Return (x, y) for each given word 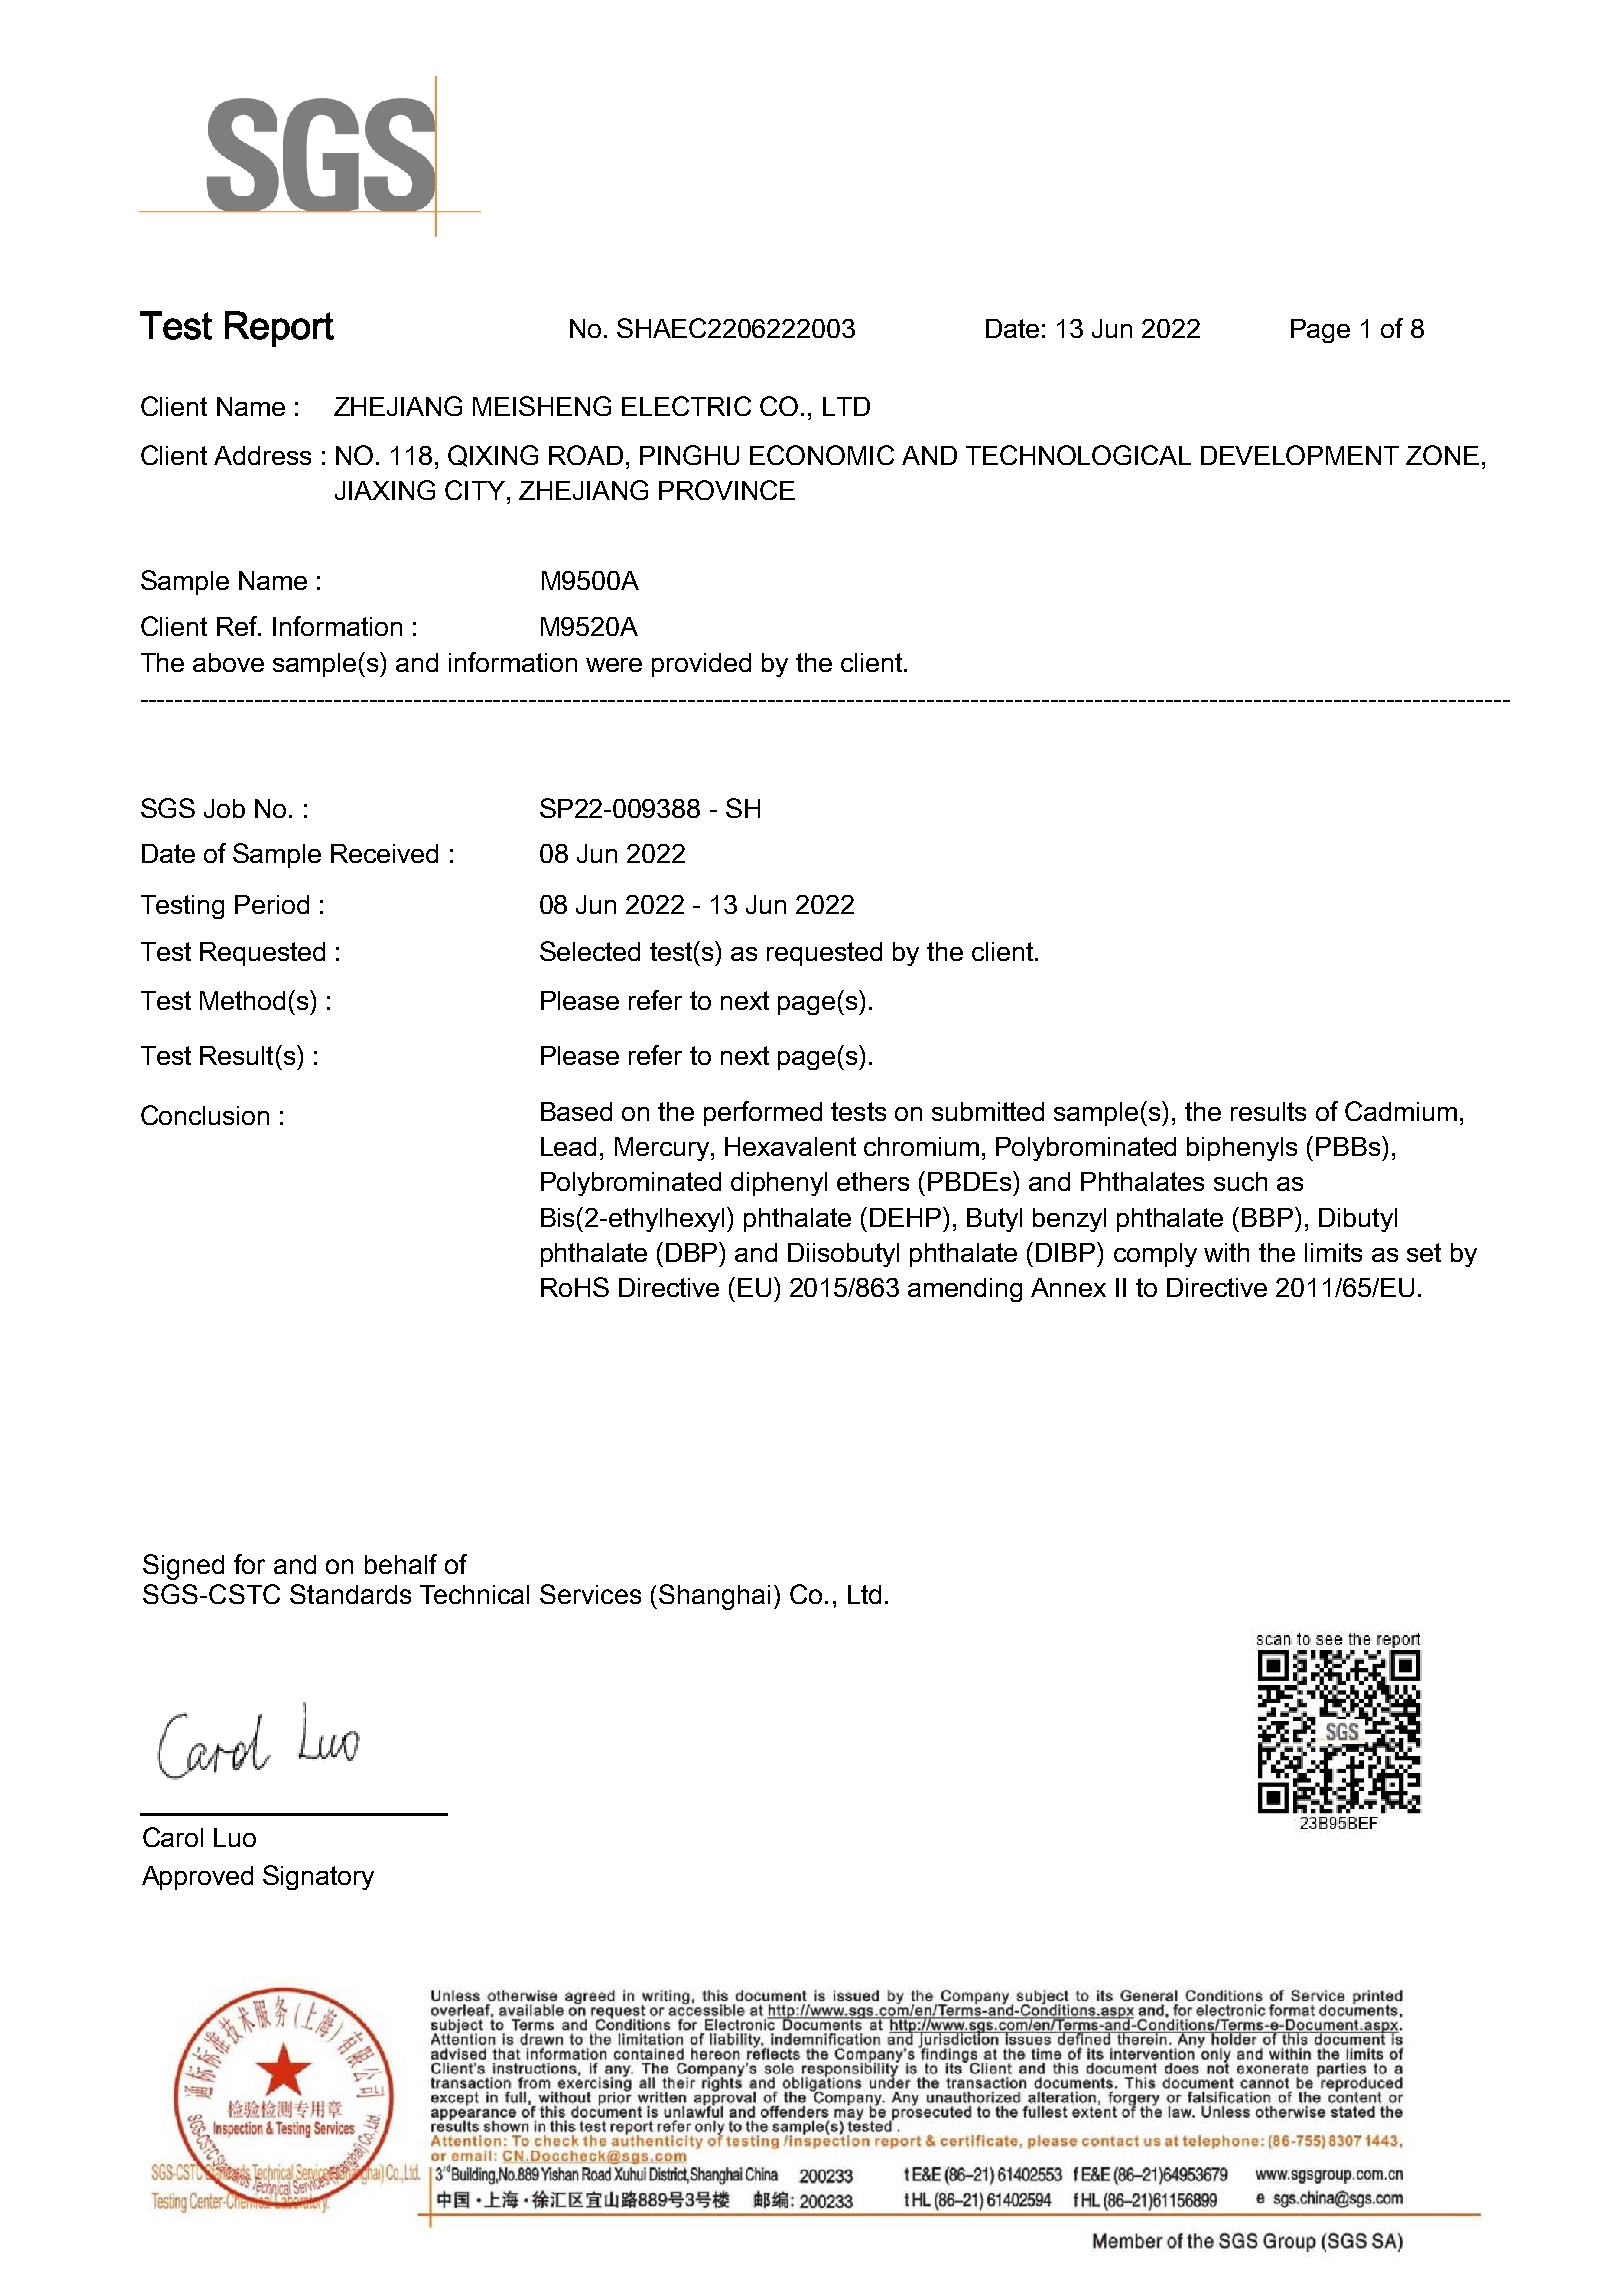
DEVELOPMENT (1300, 455)
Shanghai (714, 1597)
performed (763, 1113)
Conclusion (205, 1115)
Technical (474, 1594)
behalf (401, 1564)
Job (224, 808)
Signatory (318, 1877)
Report (279, 329)
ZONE (1442, 455)
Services (590, 1594)
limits (1333, 1252)
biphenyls (1242, 1149)
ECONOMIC (822, 455)
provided (701, 665)
